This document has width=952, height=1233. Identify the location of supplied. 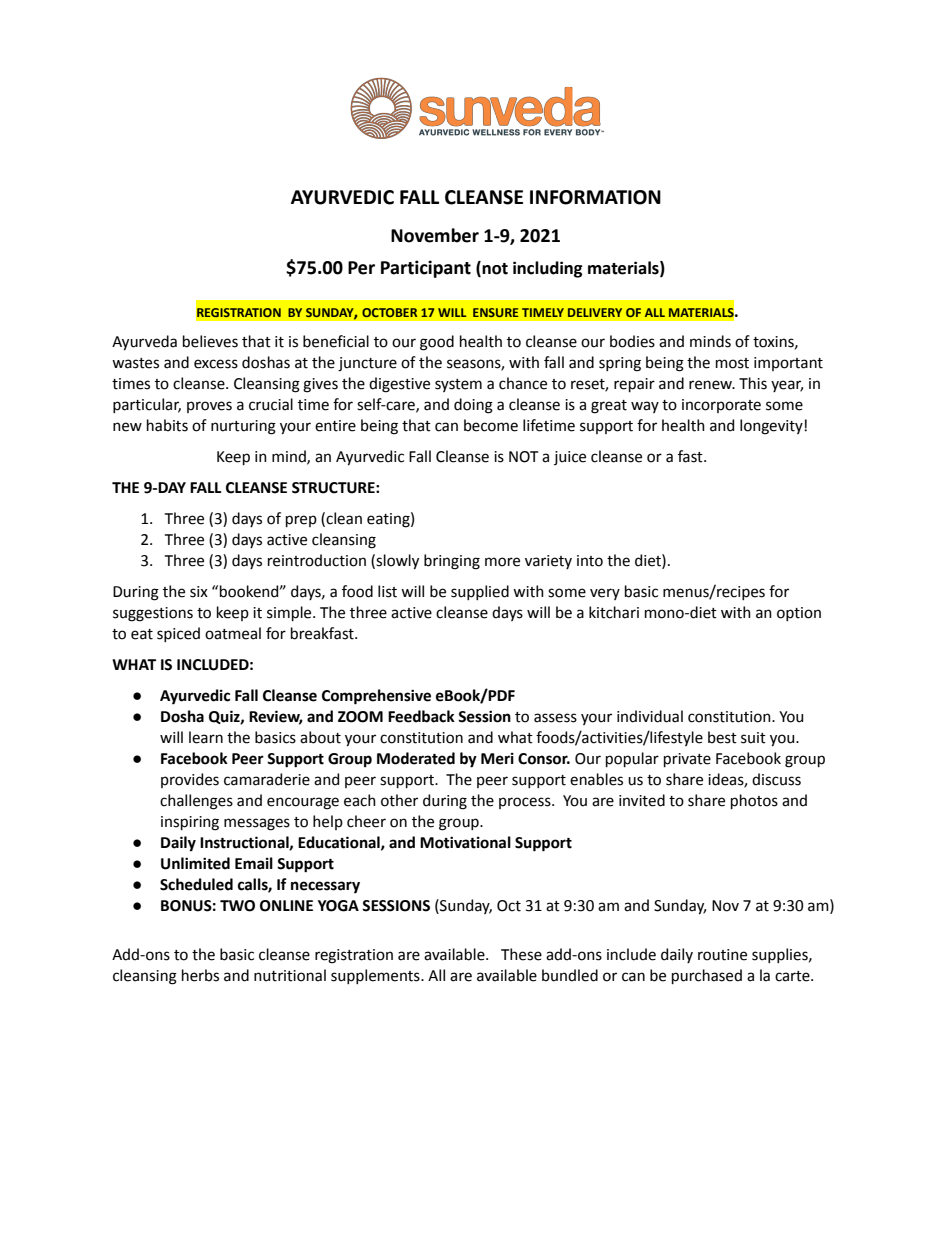
(480, 592).
